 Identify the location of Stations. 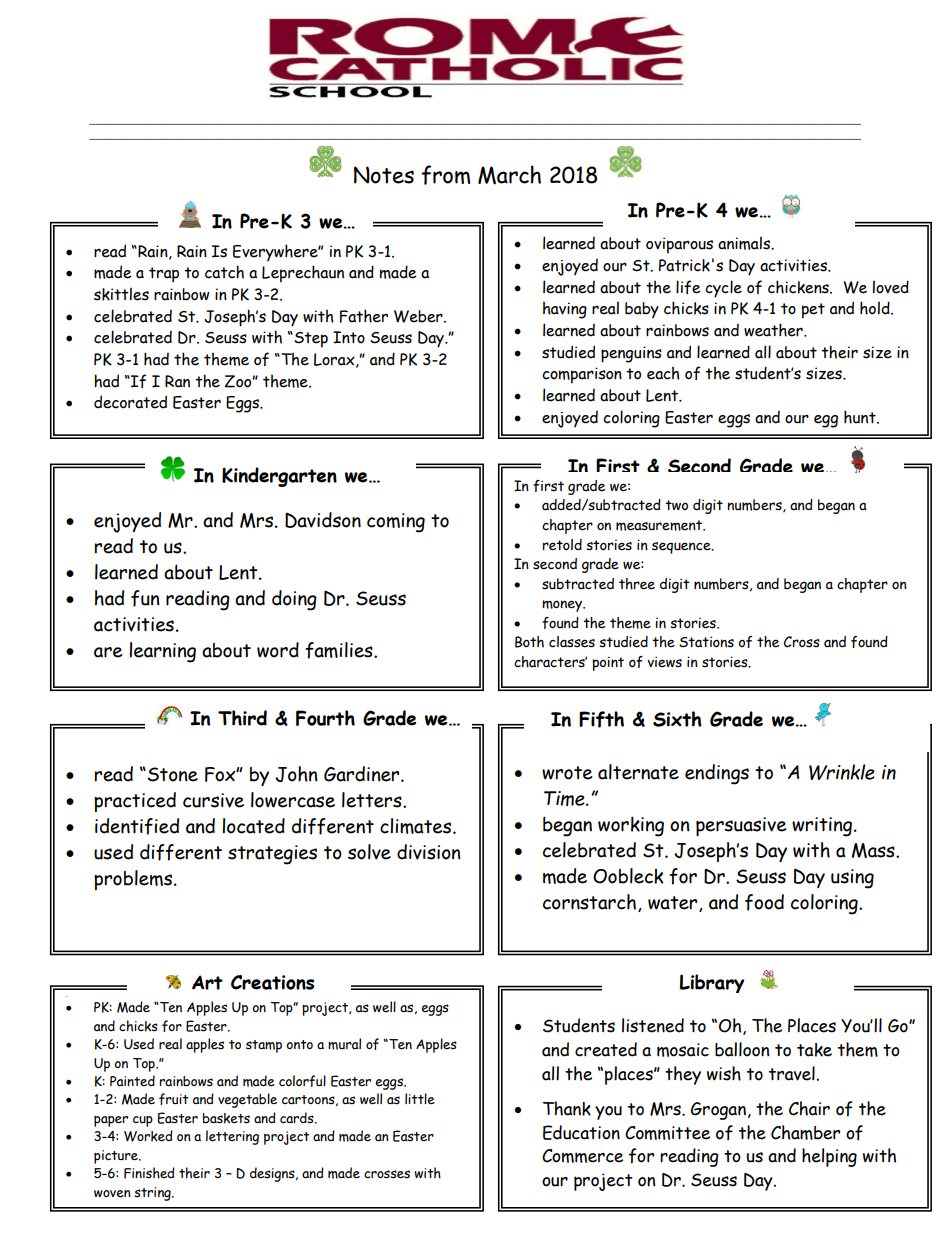
(706, 642).
